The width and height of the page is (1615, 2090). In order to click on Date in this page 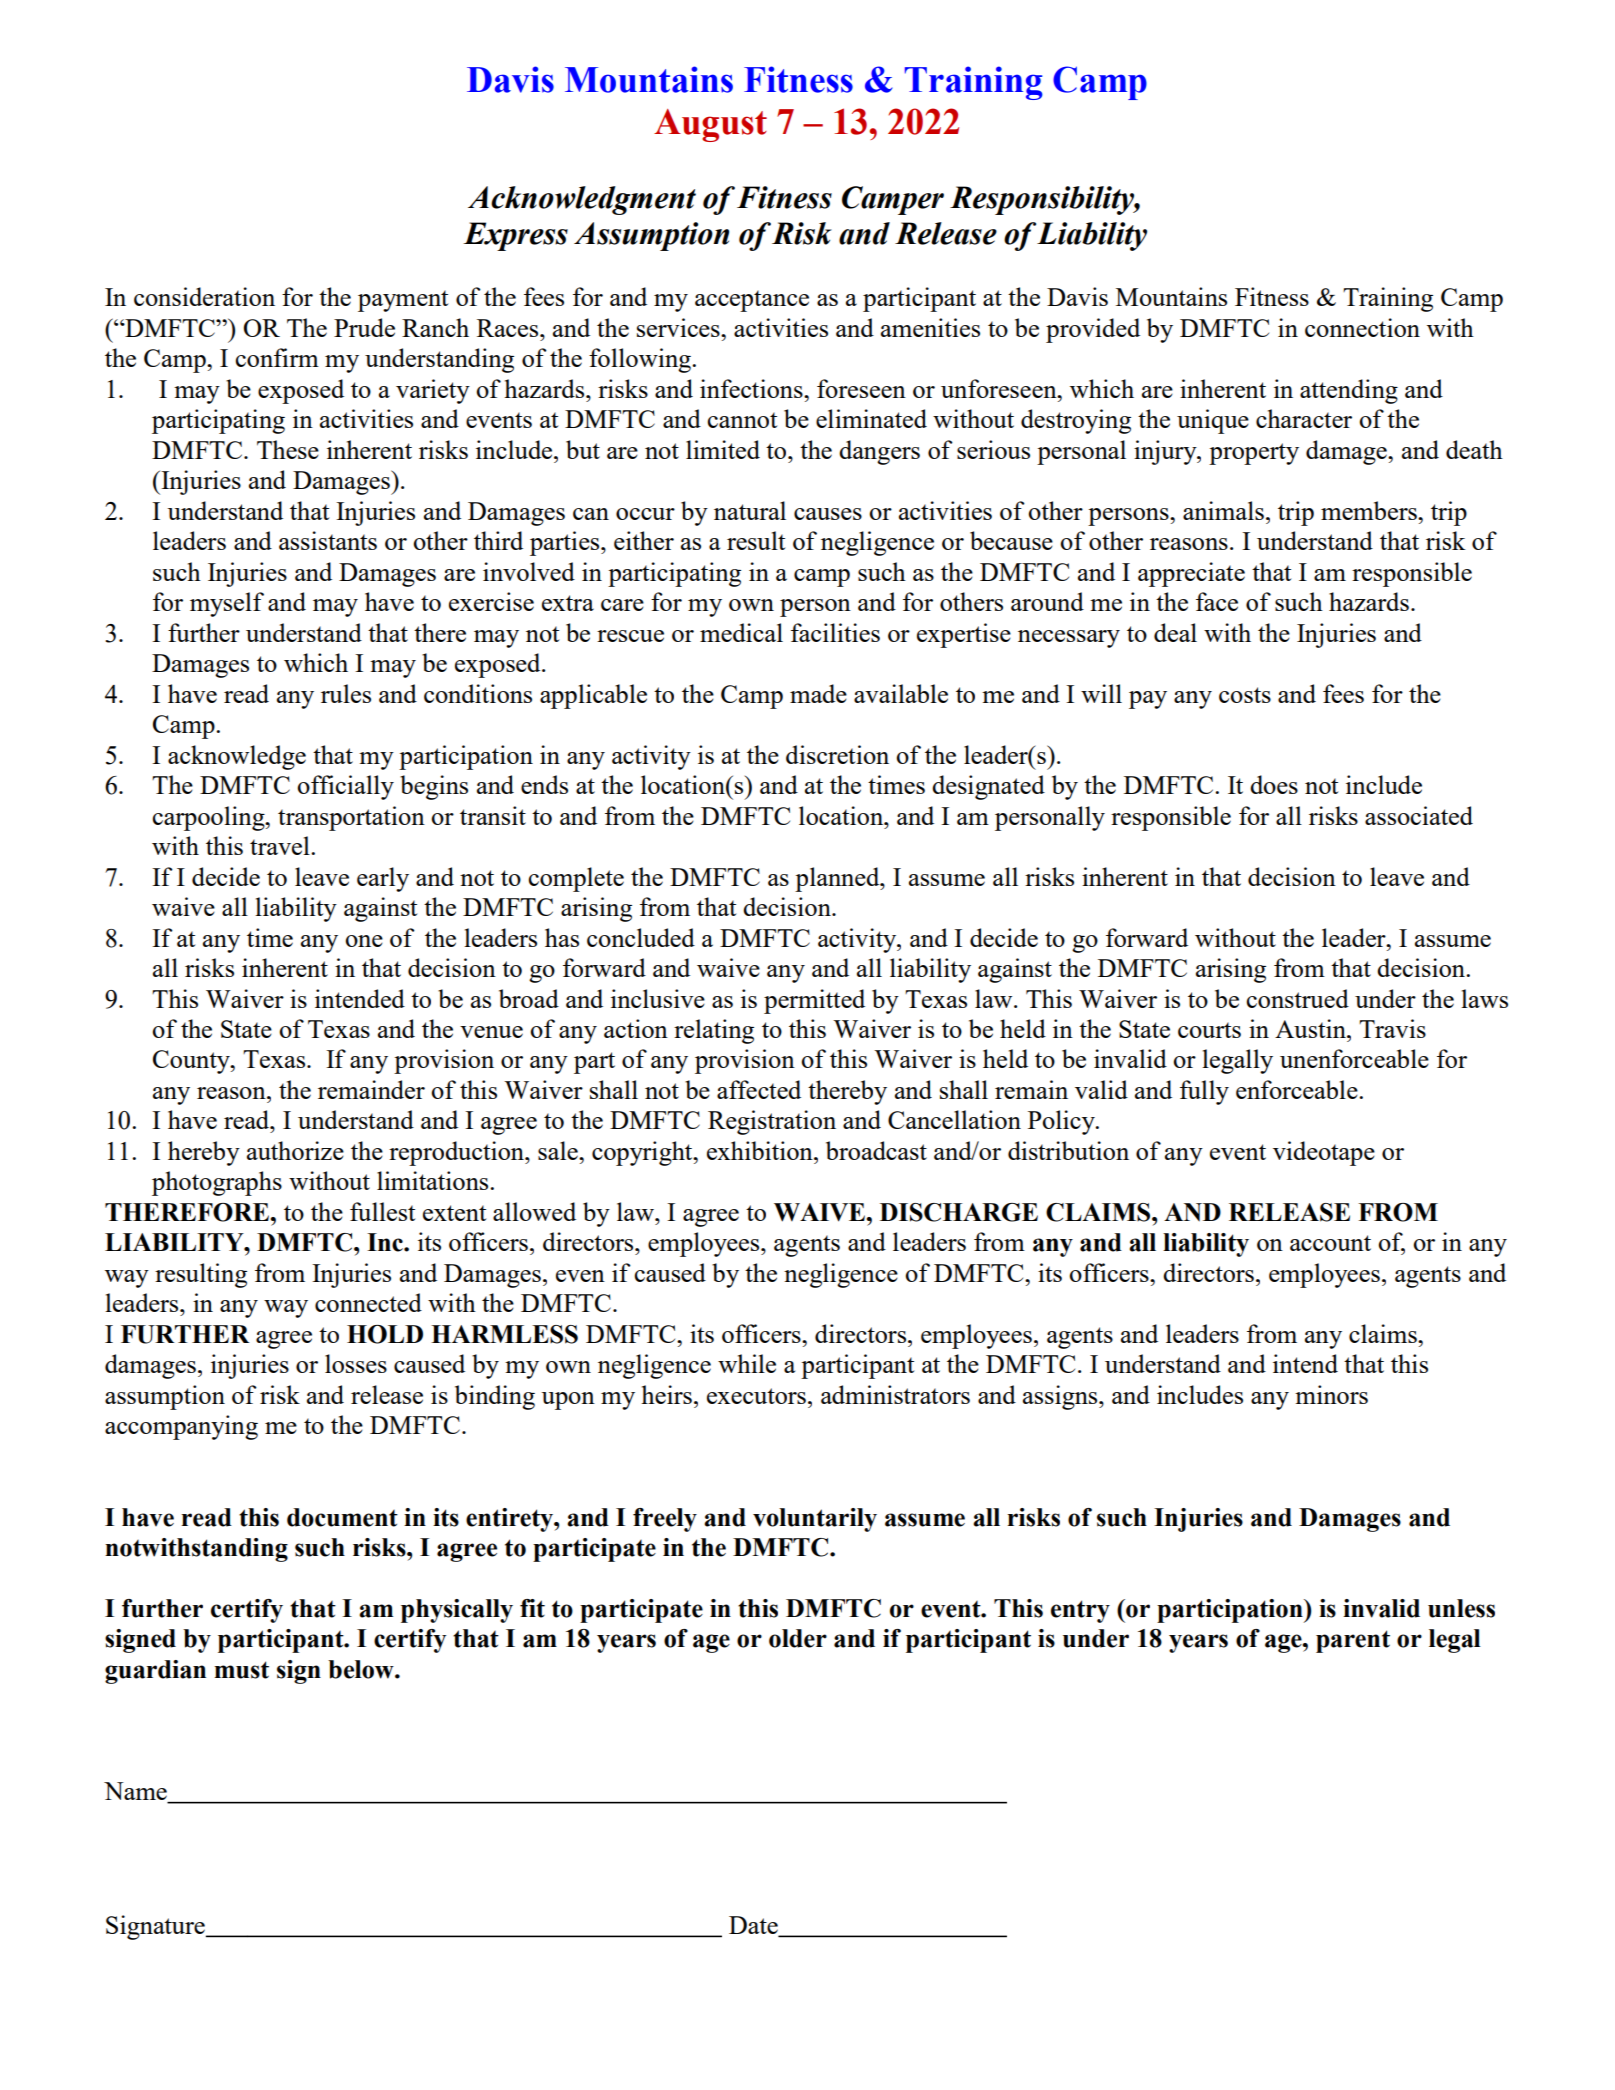, I will do `click(754, 1926)`.
